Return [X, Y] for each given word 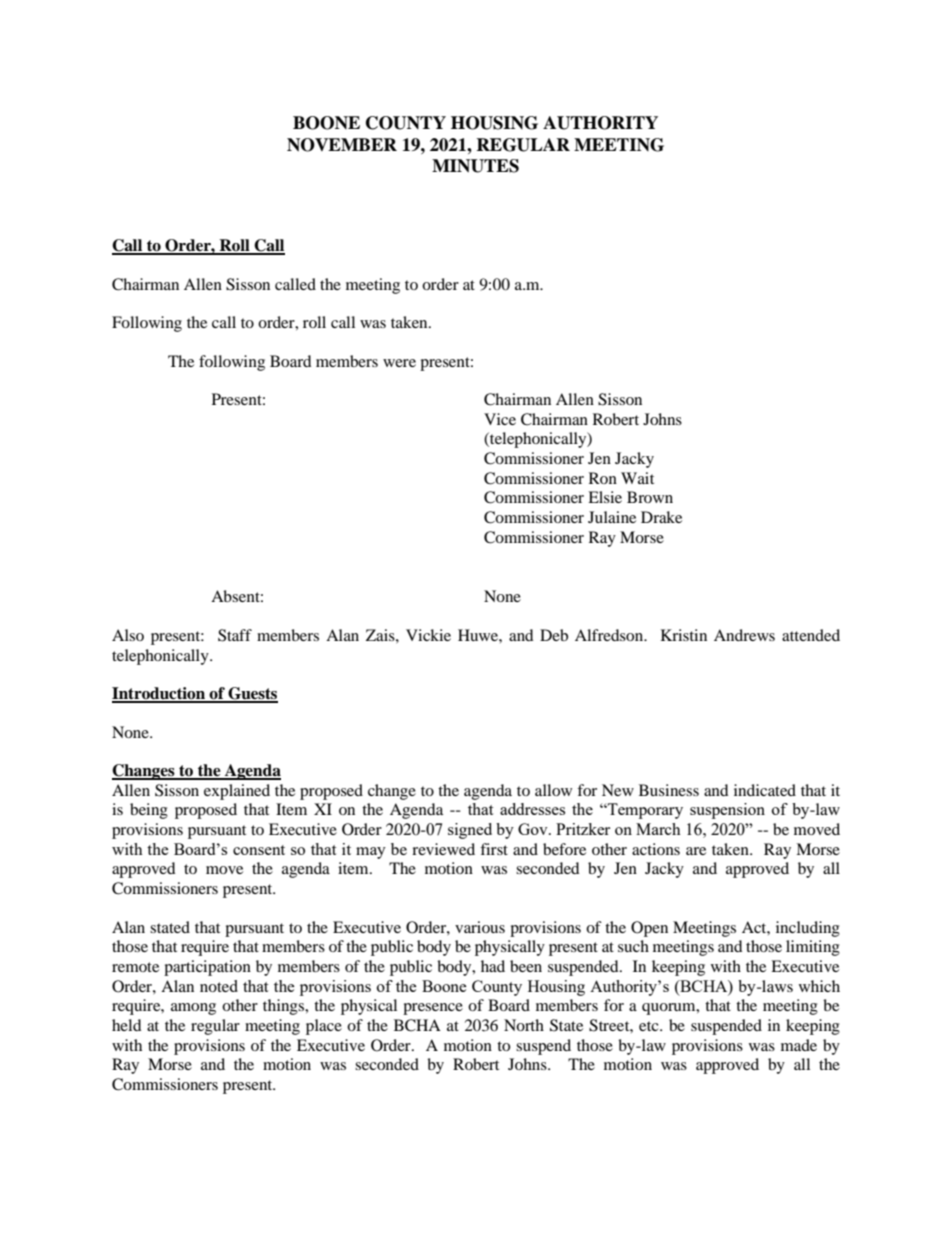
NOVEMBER [342, 145]
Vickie [428, 635]
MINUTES [475, 166]
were [399, 363]
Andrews [744, 635]
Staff [235, 635]
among [193, 1009]
